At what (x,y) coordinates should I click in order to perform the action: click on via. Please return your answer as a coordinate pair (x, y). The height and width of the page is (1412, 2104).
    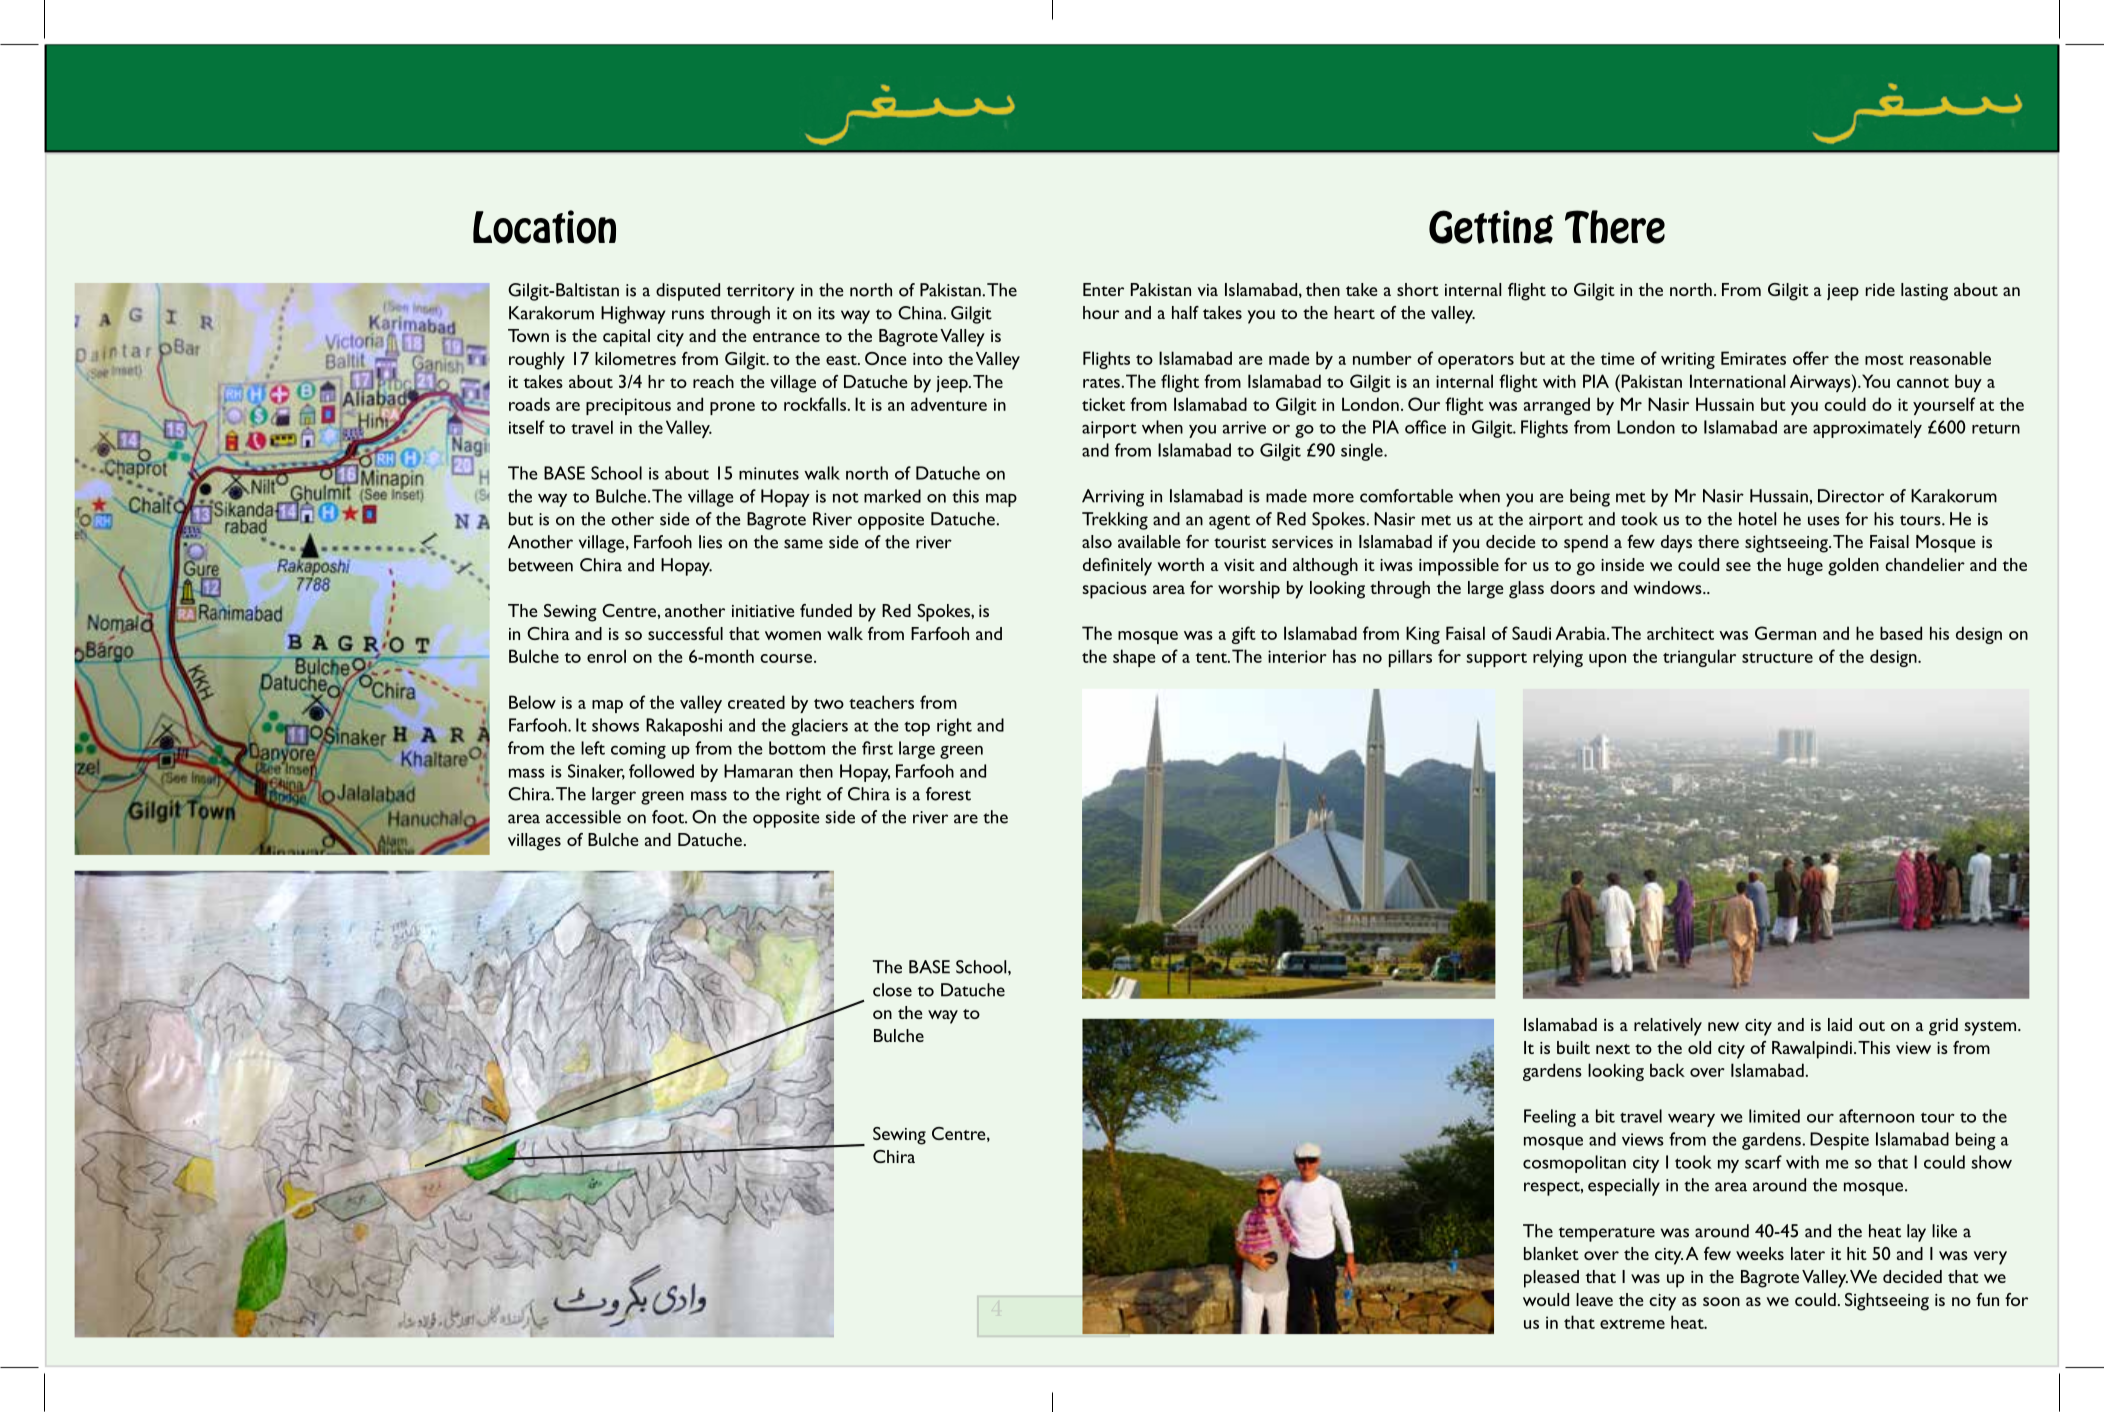
    Looking at the image, I should click on (1208, 290).
